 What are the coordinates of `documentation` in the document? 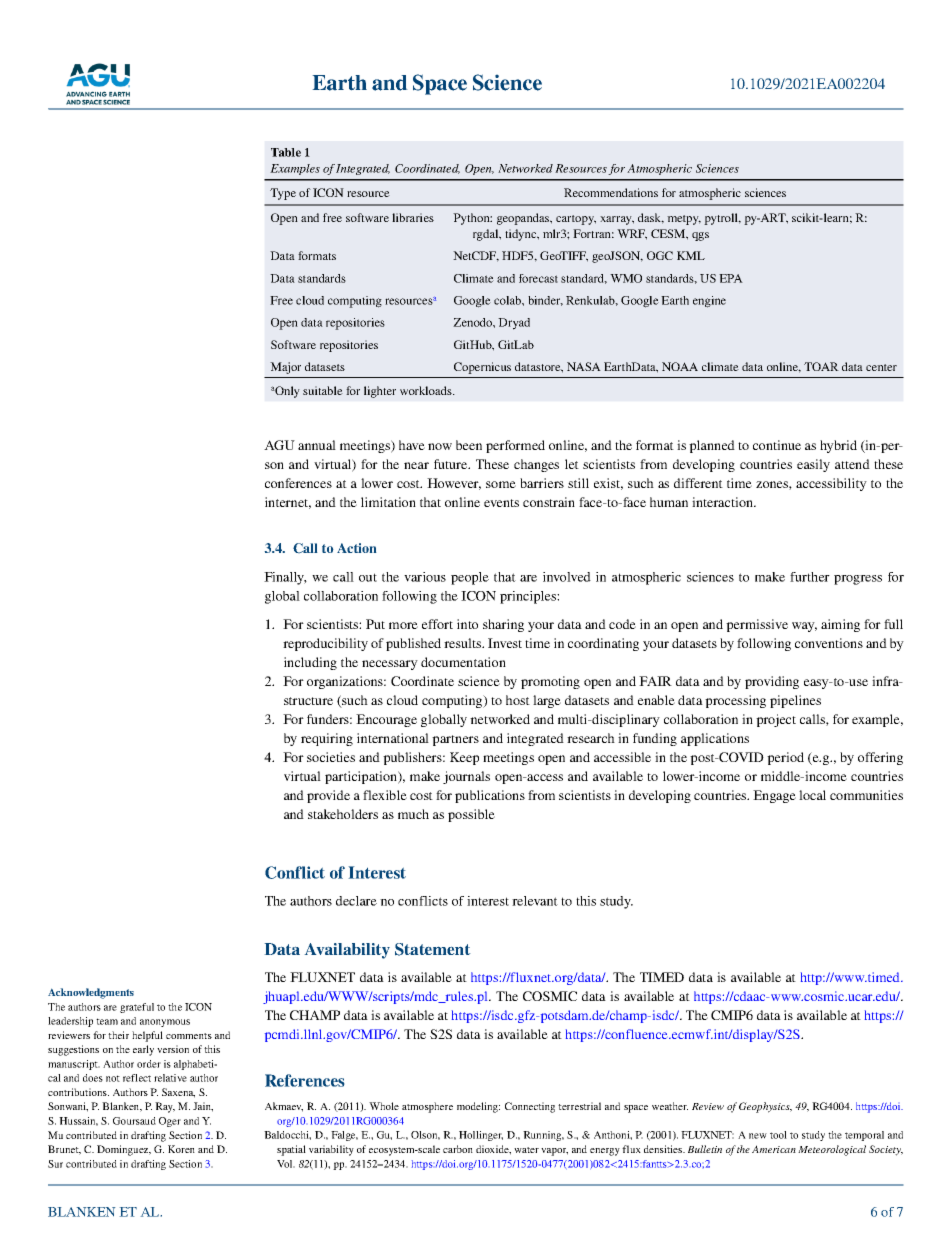 It's located at (463, 662).
